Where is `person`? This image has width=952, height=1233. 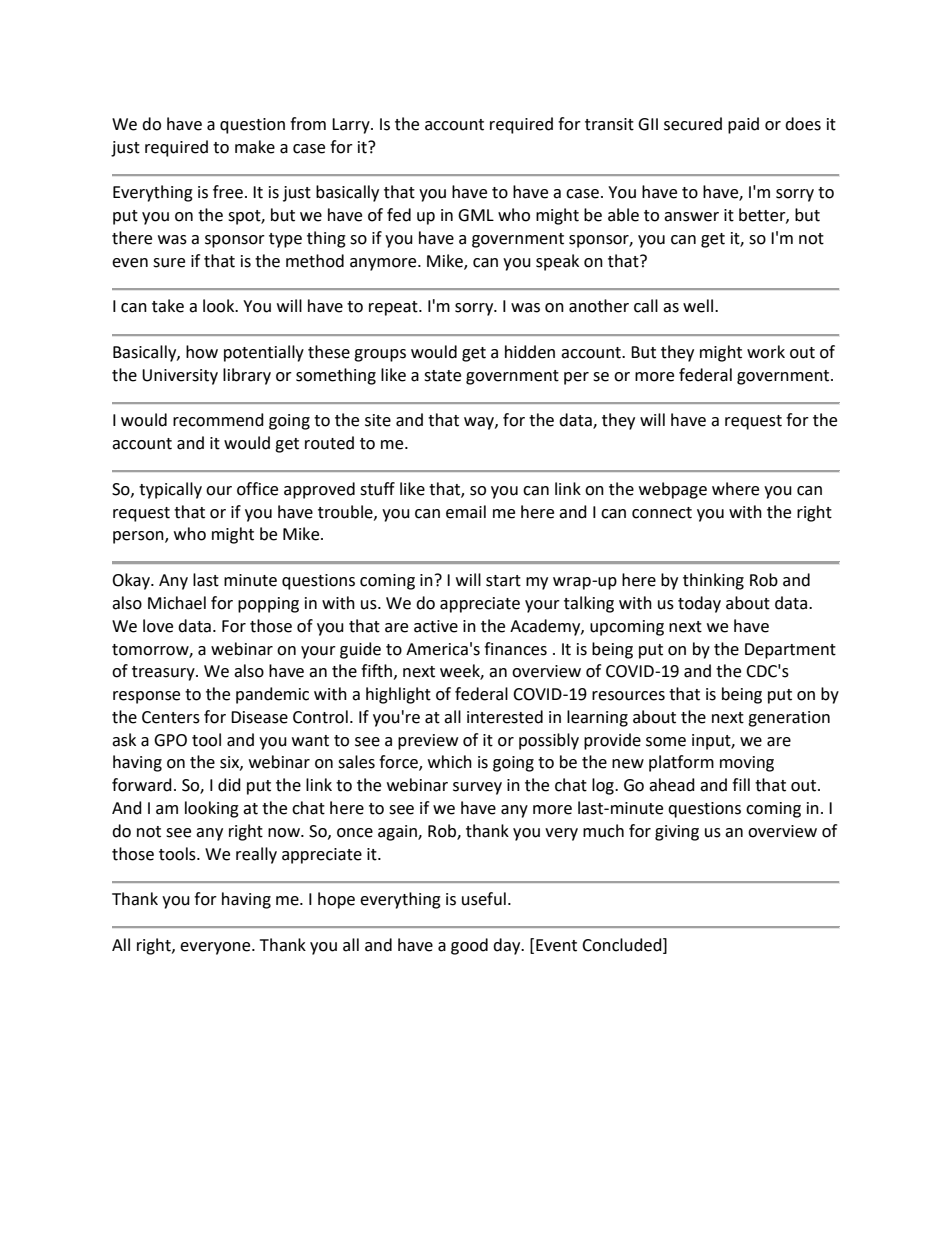
person is located at coordinates (139, 537).
